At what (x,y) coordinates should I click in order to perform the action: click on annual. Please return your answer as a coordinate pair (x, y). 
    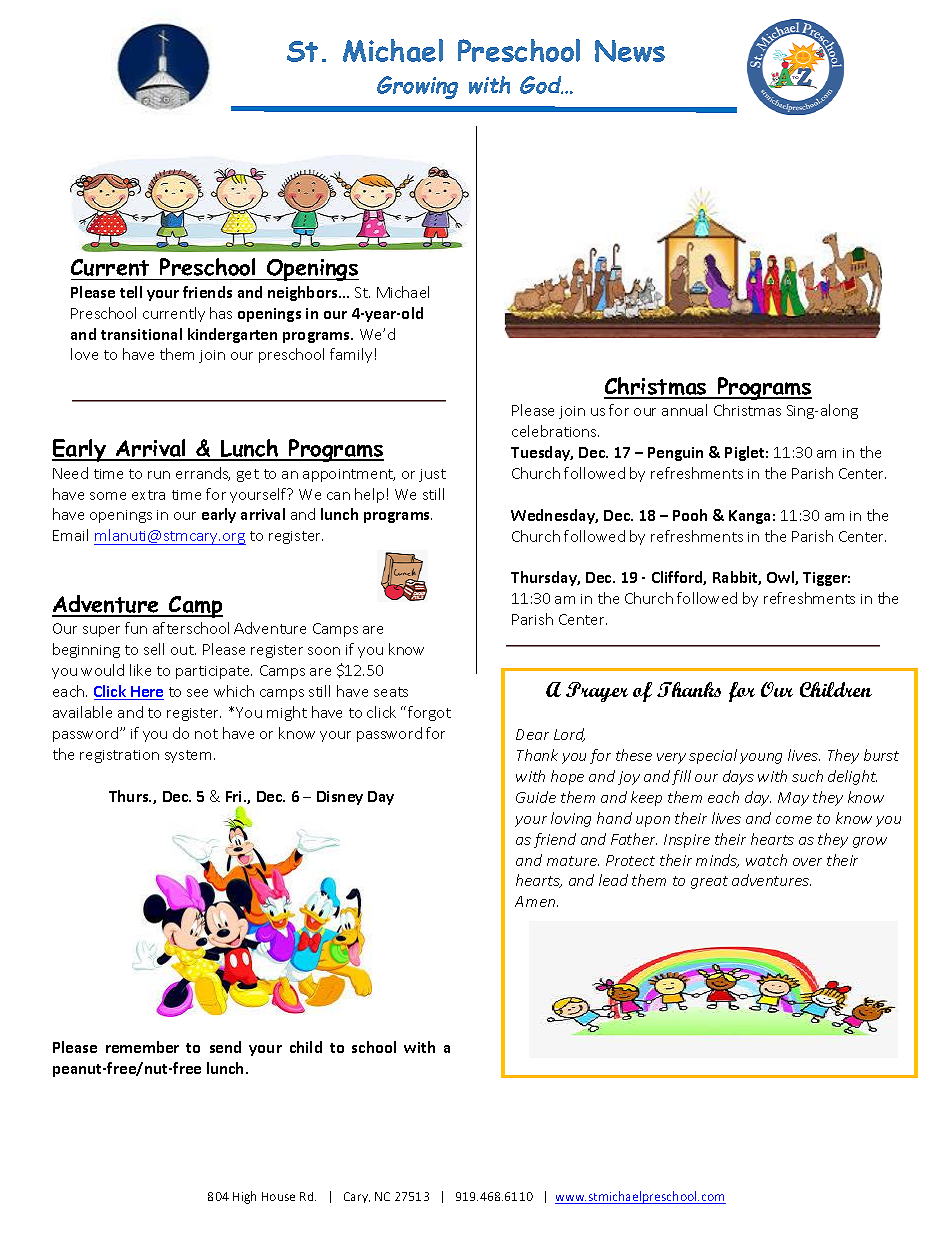
    Looking at the image, I should click on (684, 410).
